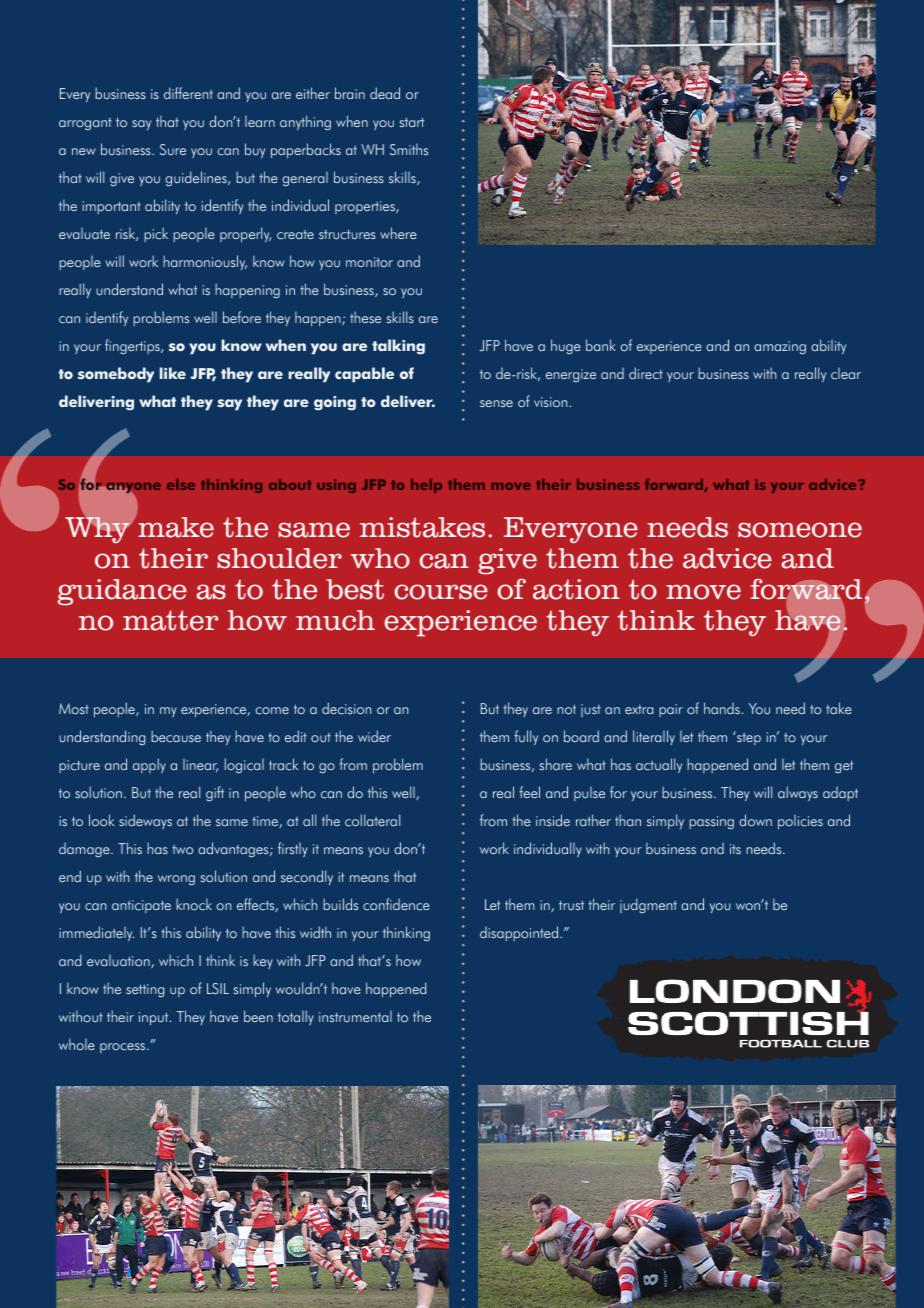  I want to click on input, so click(155, 1019).
